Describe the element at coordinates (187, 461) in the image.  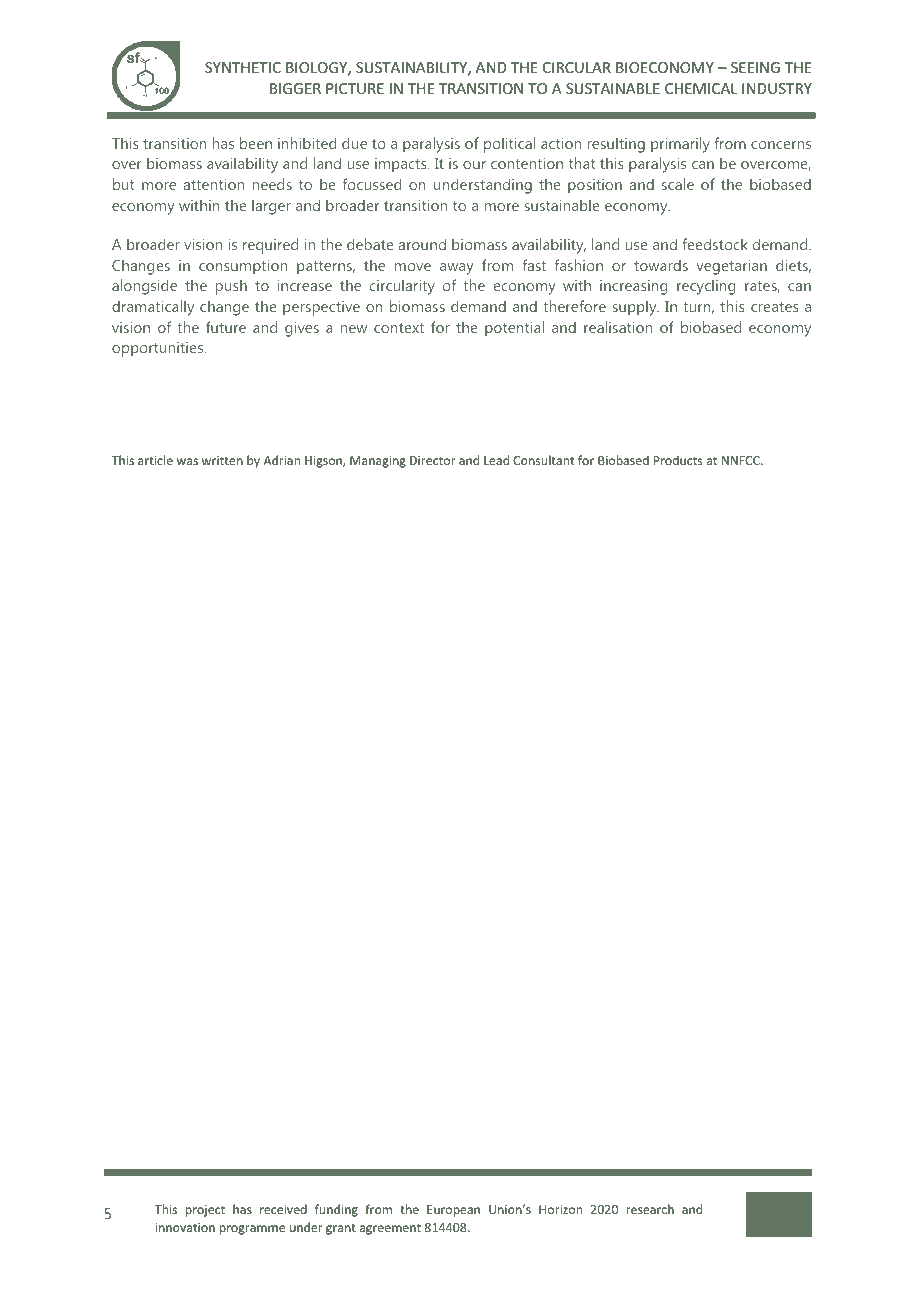
I see `was` at that location.
